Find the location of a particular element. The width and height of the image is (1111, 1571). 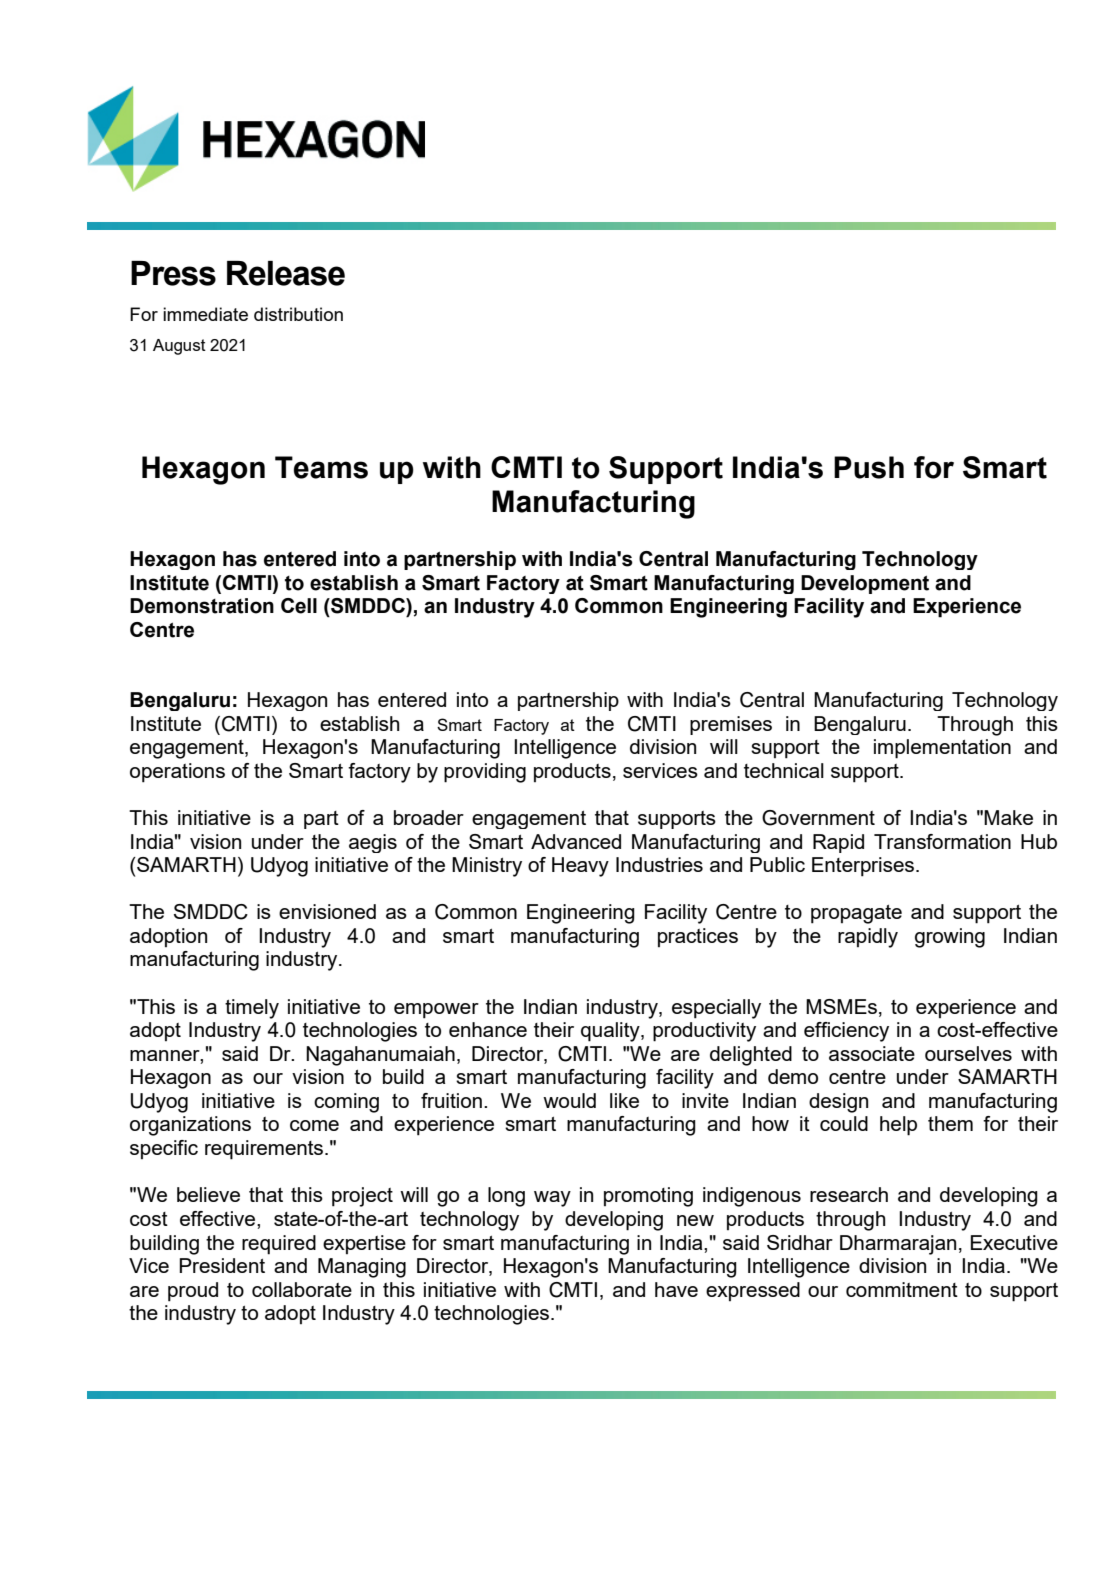

premises is located at coordinates (731, 725).
